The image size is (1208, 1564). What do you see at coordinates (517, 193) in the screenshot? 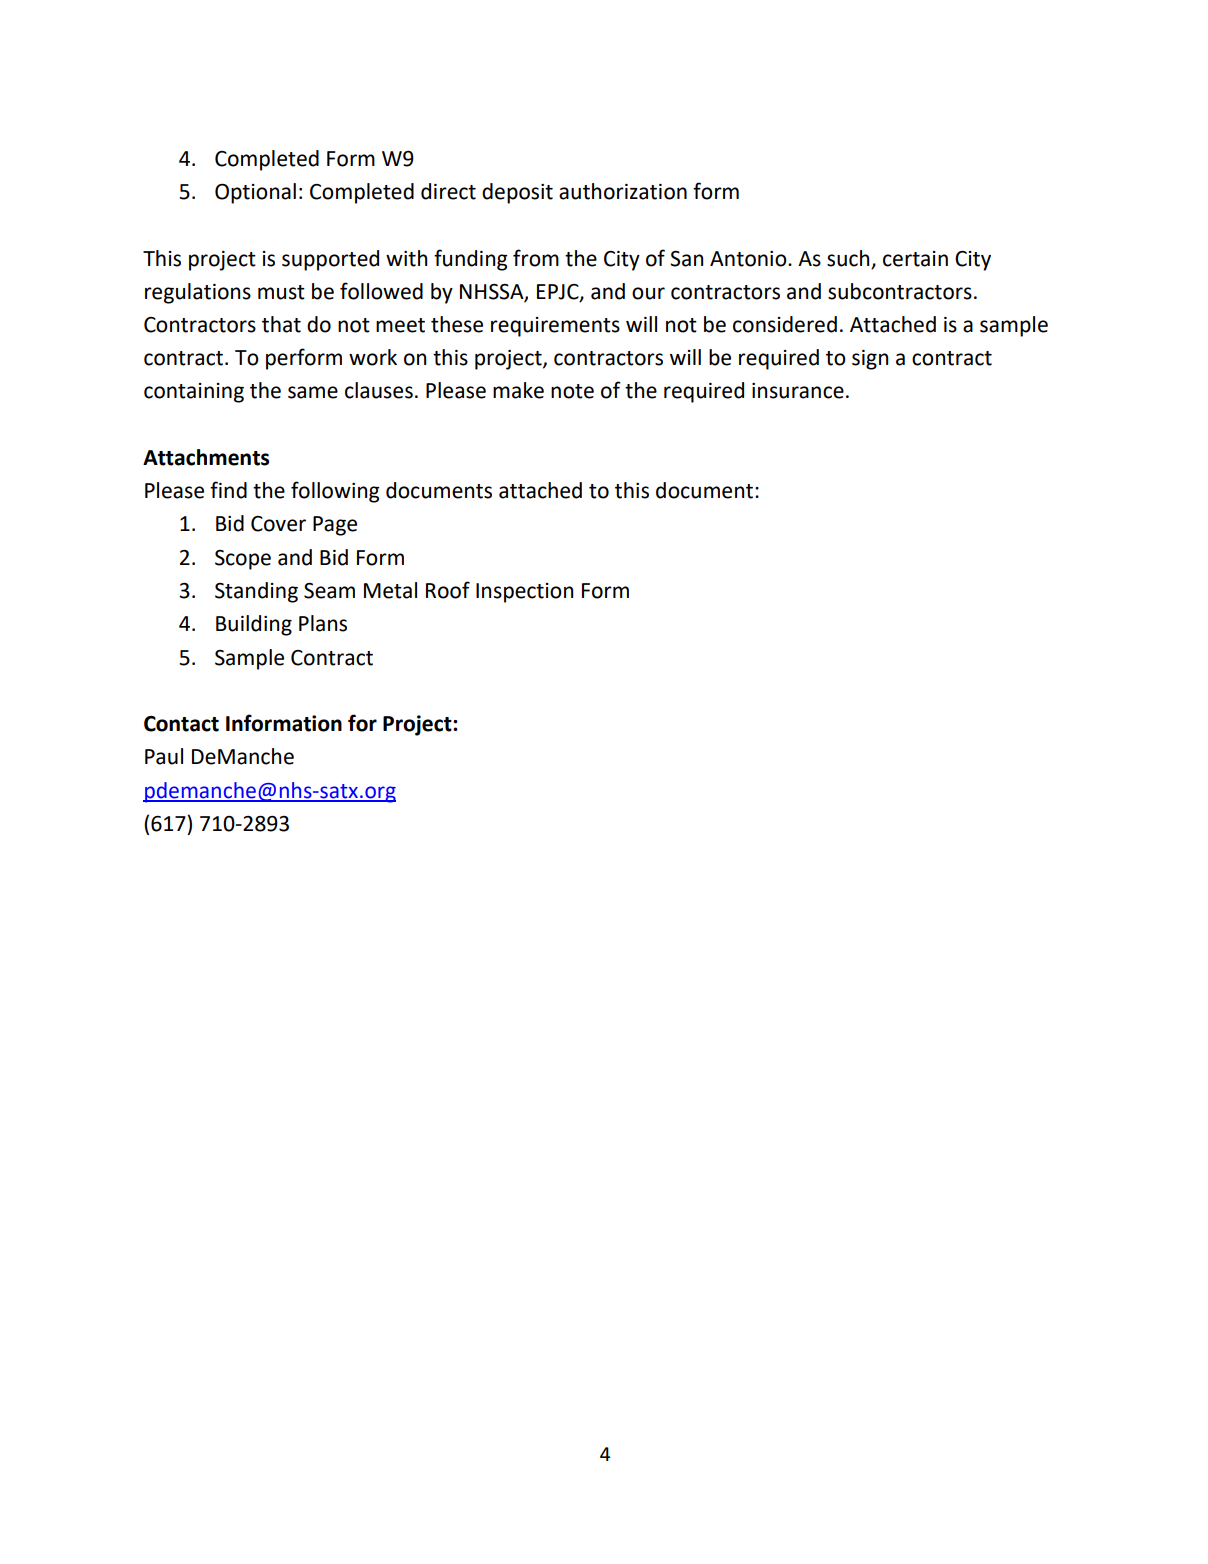
I see `deposit` at bounding box center [517, 193].
